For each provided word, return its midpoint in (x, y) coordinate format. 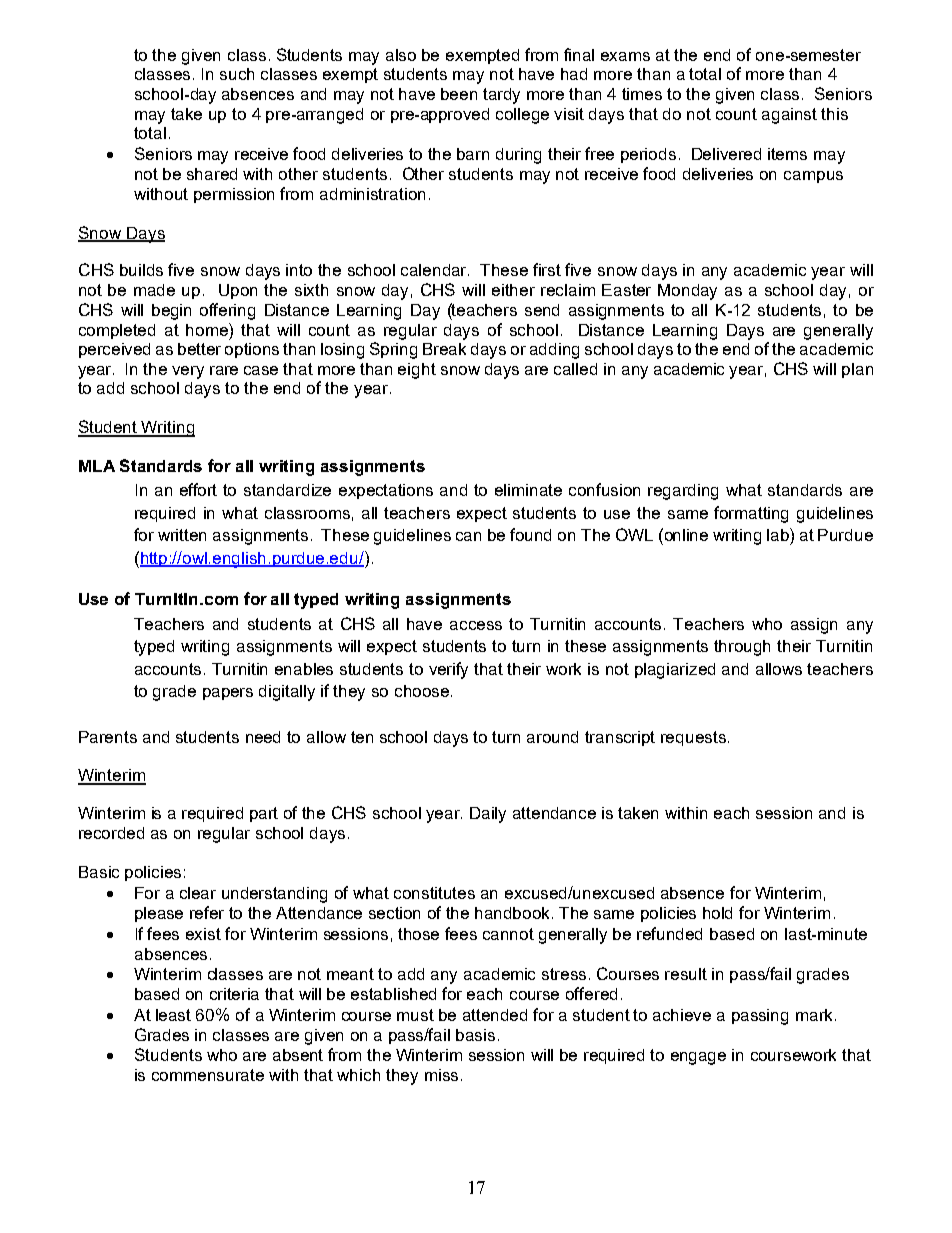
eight (417, 371)
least (173, 1015)
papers (228, 694)
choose (422, 691)
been (459, 94)
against (789, 116)
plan (857, 370)
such (237, 74)
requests (693, 738)
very (188, 372)
